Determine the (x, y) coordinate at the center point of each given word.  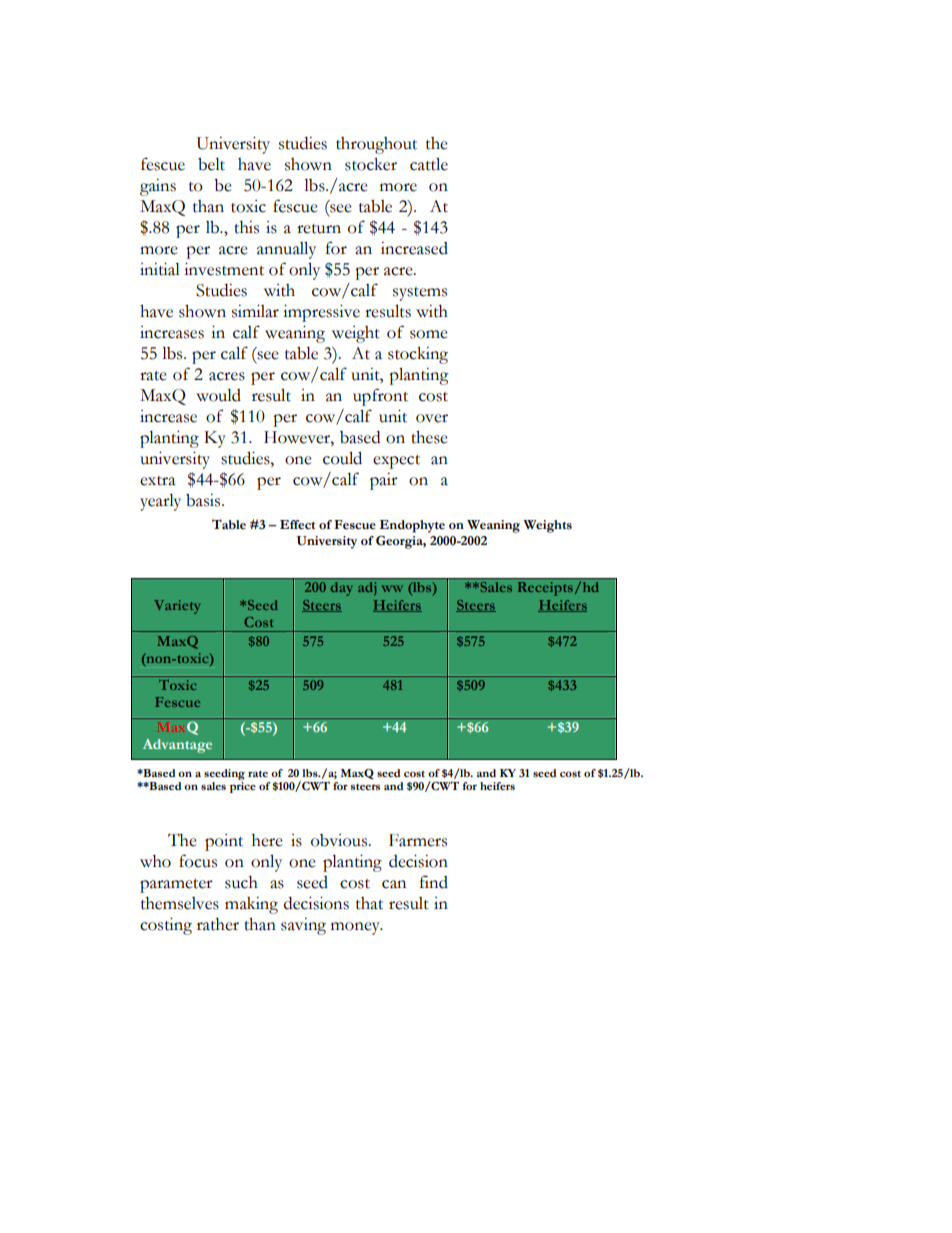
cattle (429, 164)
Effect (297, 525)
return (319, 229)
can (394, 884)
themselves (180, 903)
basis (204, 500)
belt (211, 164)
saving (303, 926)
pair (384, 481)
